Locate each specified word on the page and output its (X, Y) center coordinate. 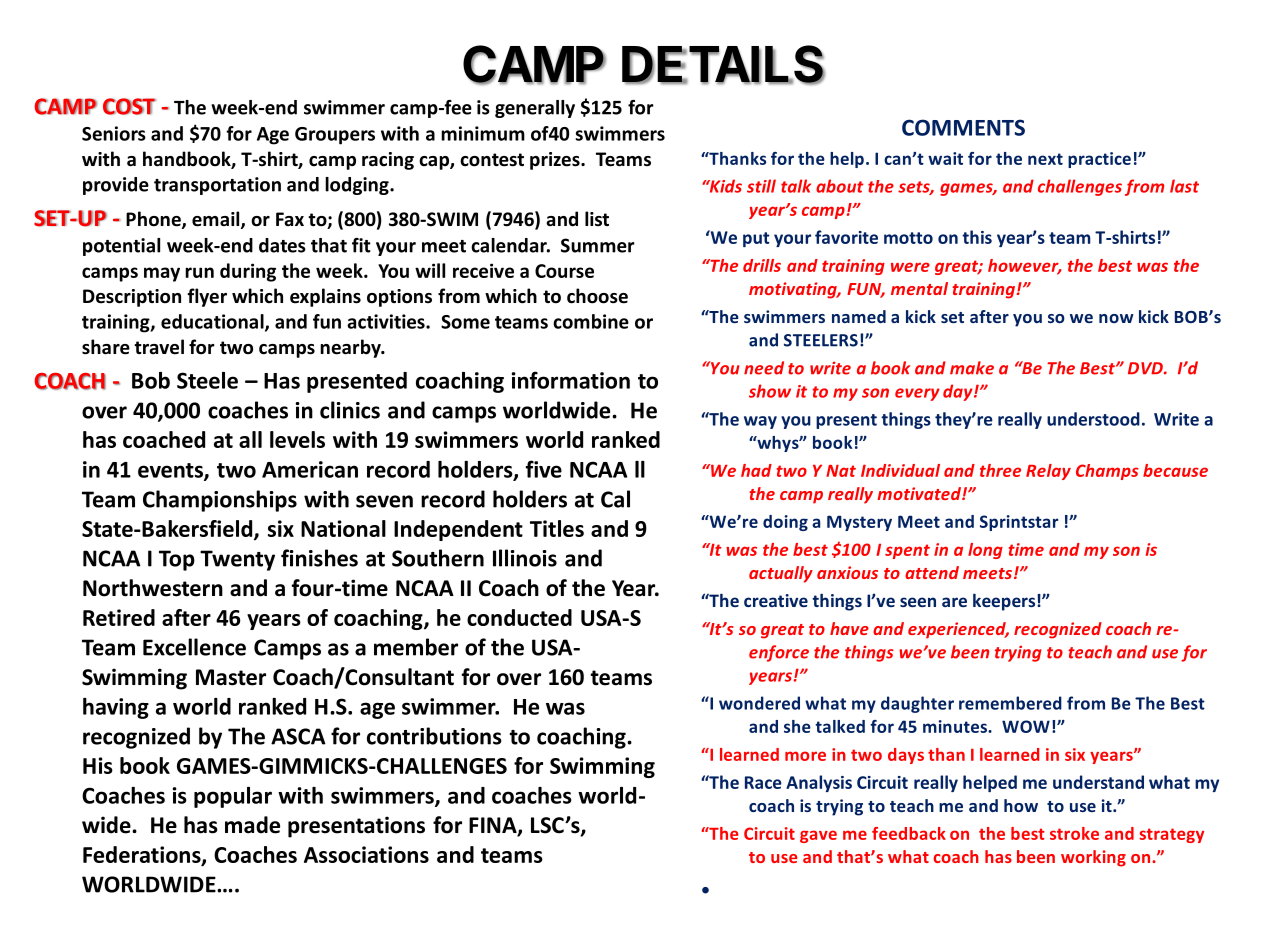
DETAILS (723, 65)
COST (129, 106)
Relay (1048, 472)
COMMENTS (963, 127)
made (252, 825)
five (544, 469)
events (171, 471)
